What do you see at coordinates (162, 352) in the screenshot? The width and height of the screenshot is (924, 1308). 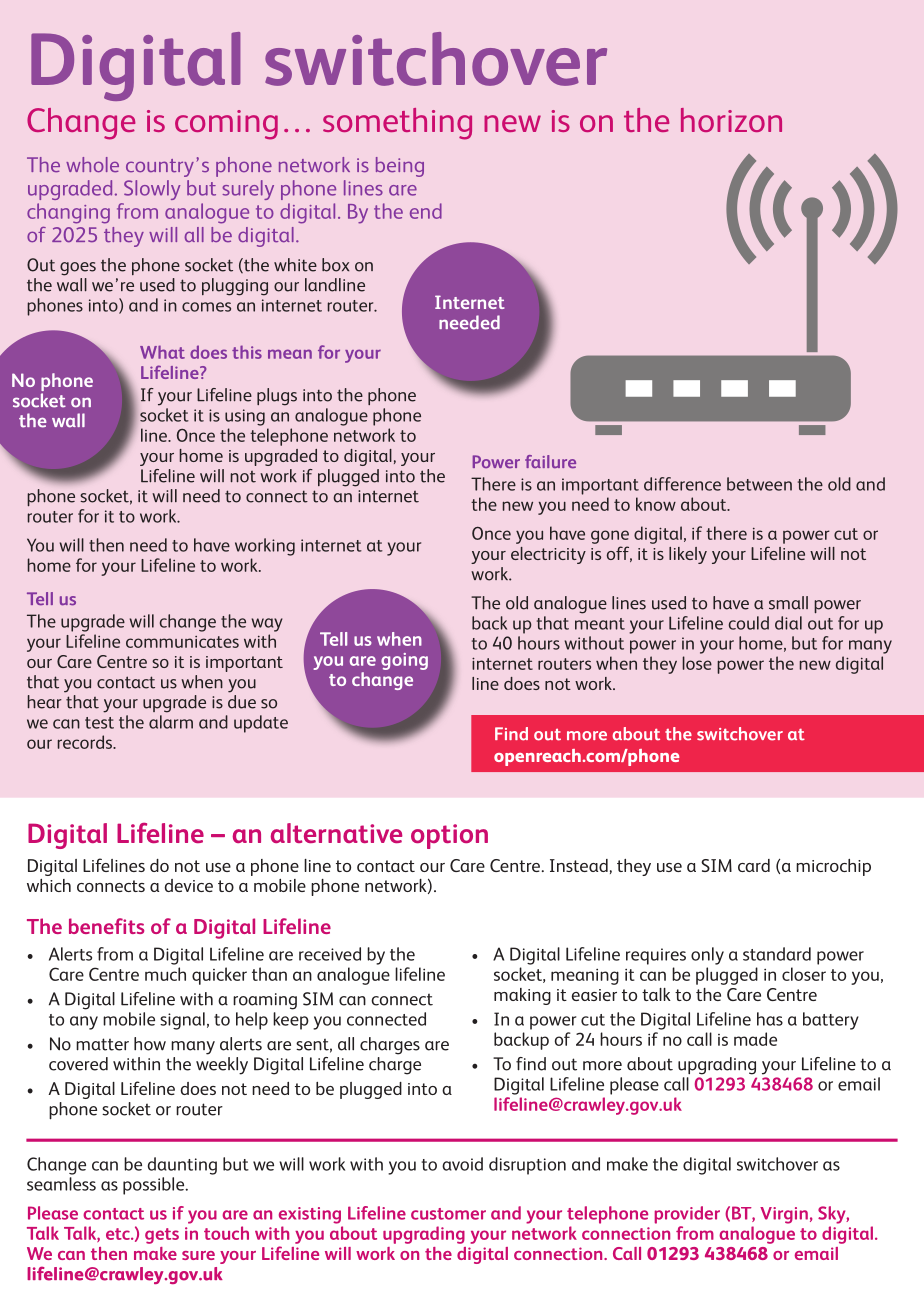 I see `What` at bounding box center [162, 352].
